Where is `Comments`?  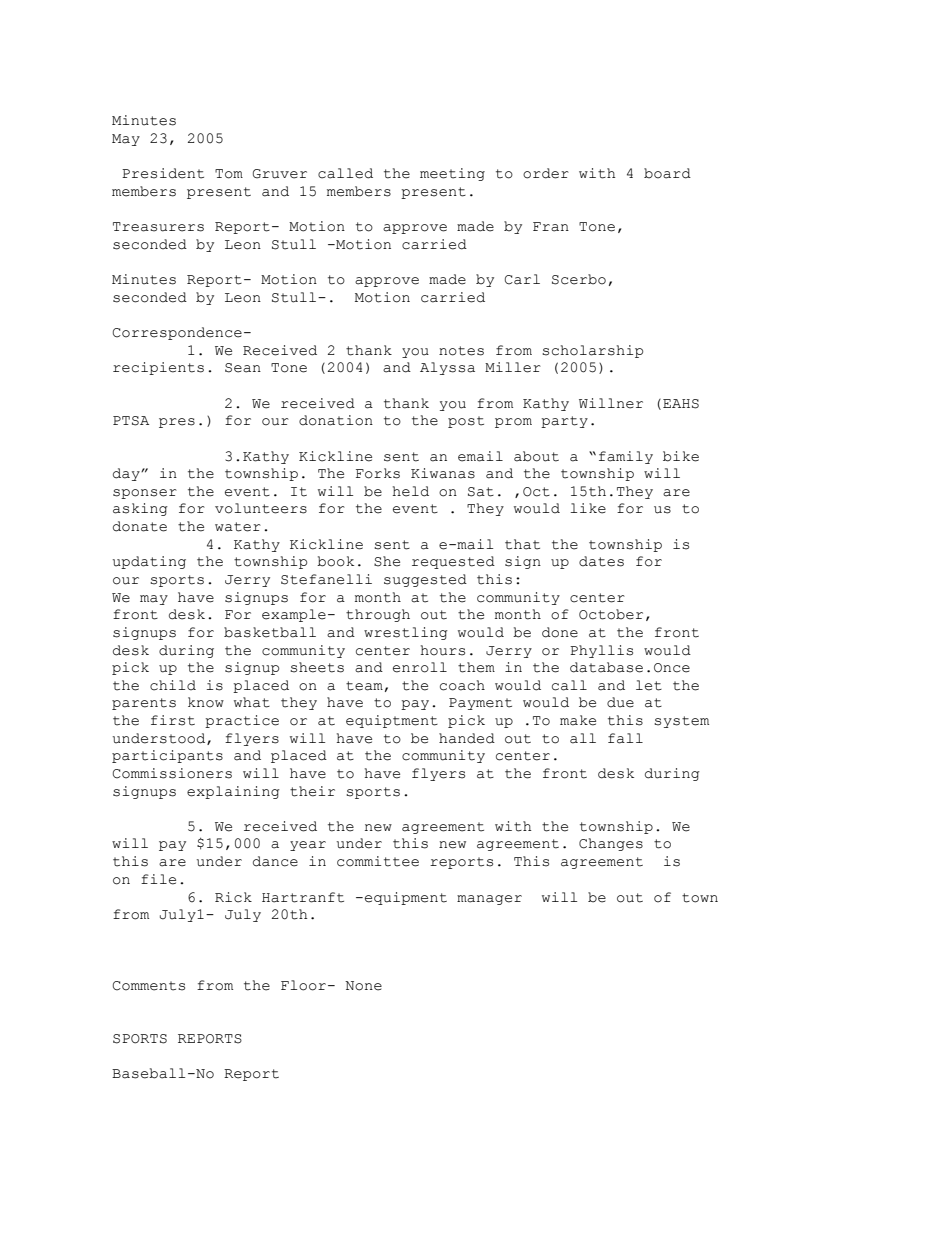
Comments is located at coordinates (149, 986).
